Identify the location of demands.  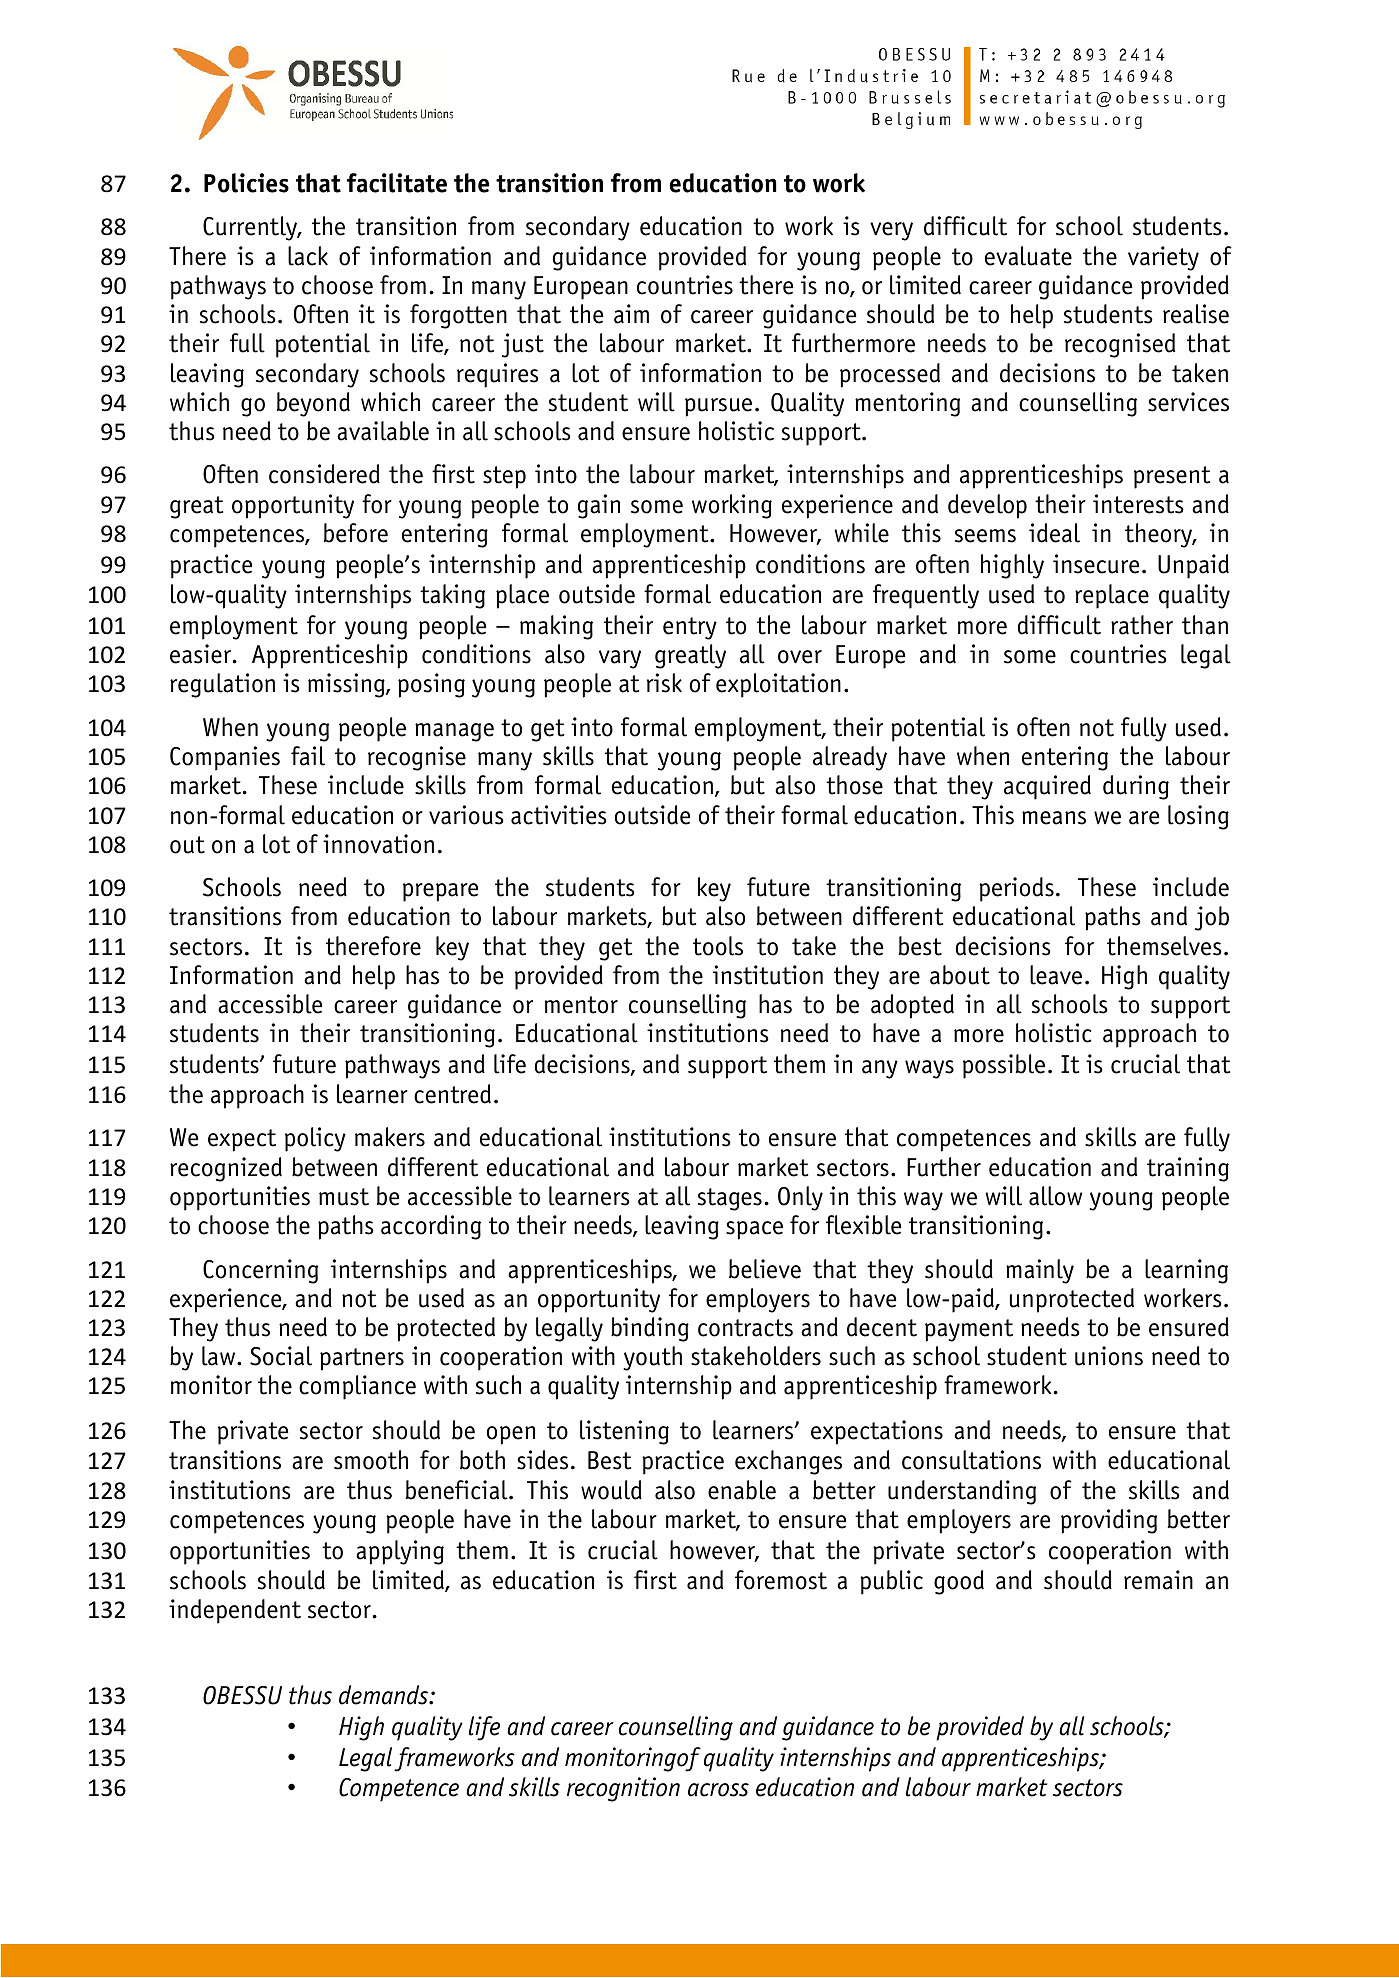
(385, 1695).
